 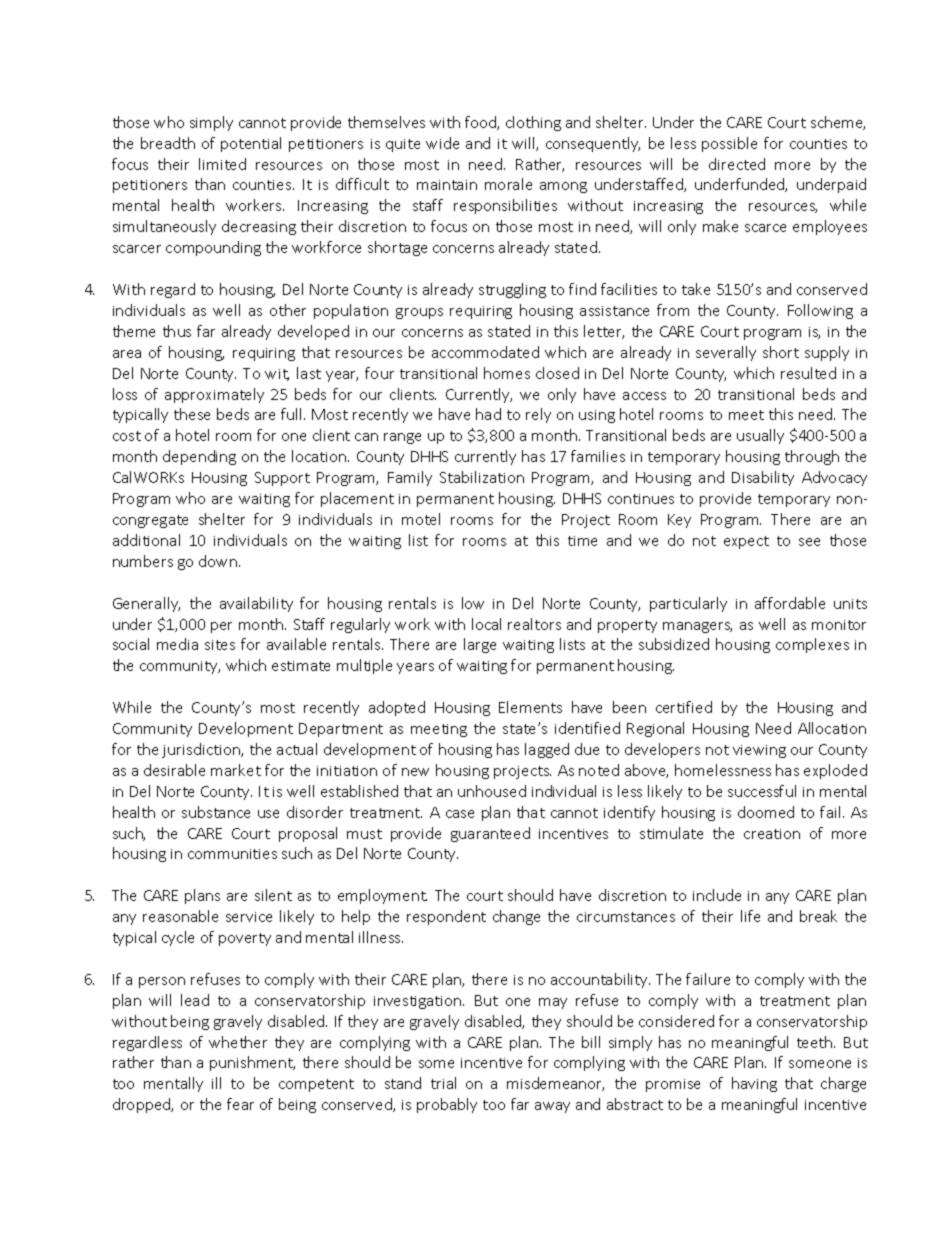 I want to click on expect, so click(x=746, y=542).
